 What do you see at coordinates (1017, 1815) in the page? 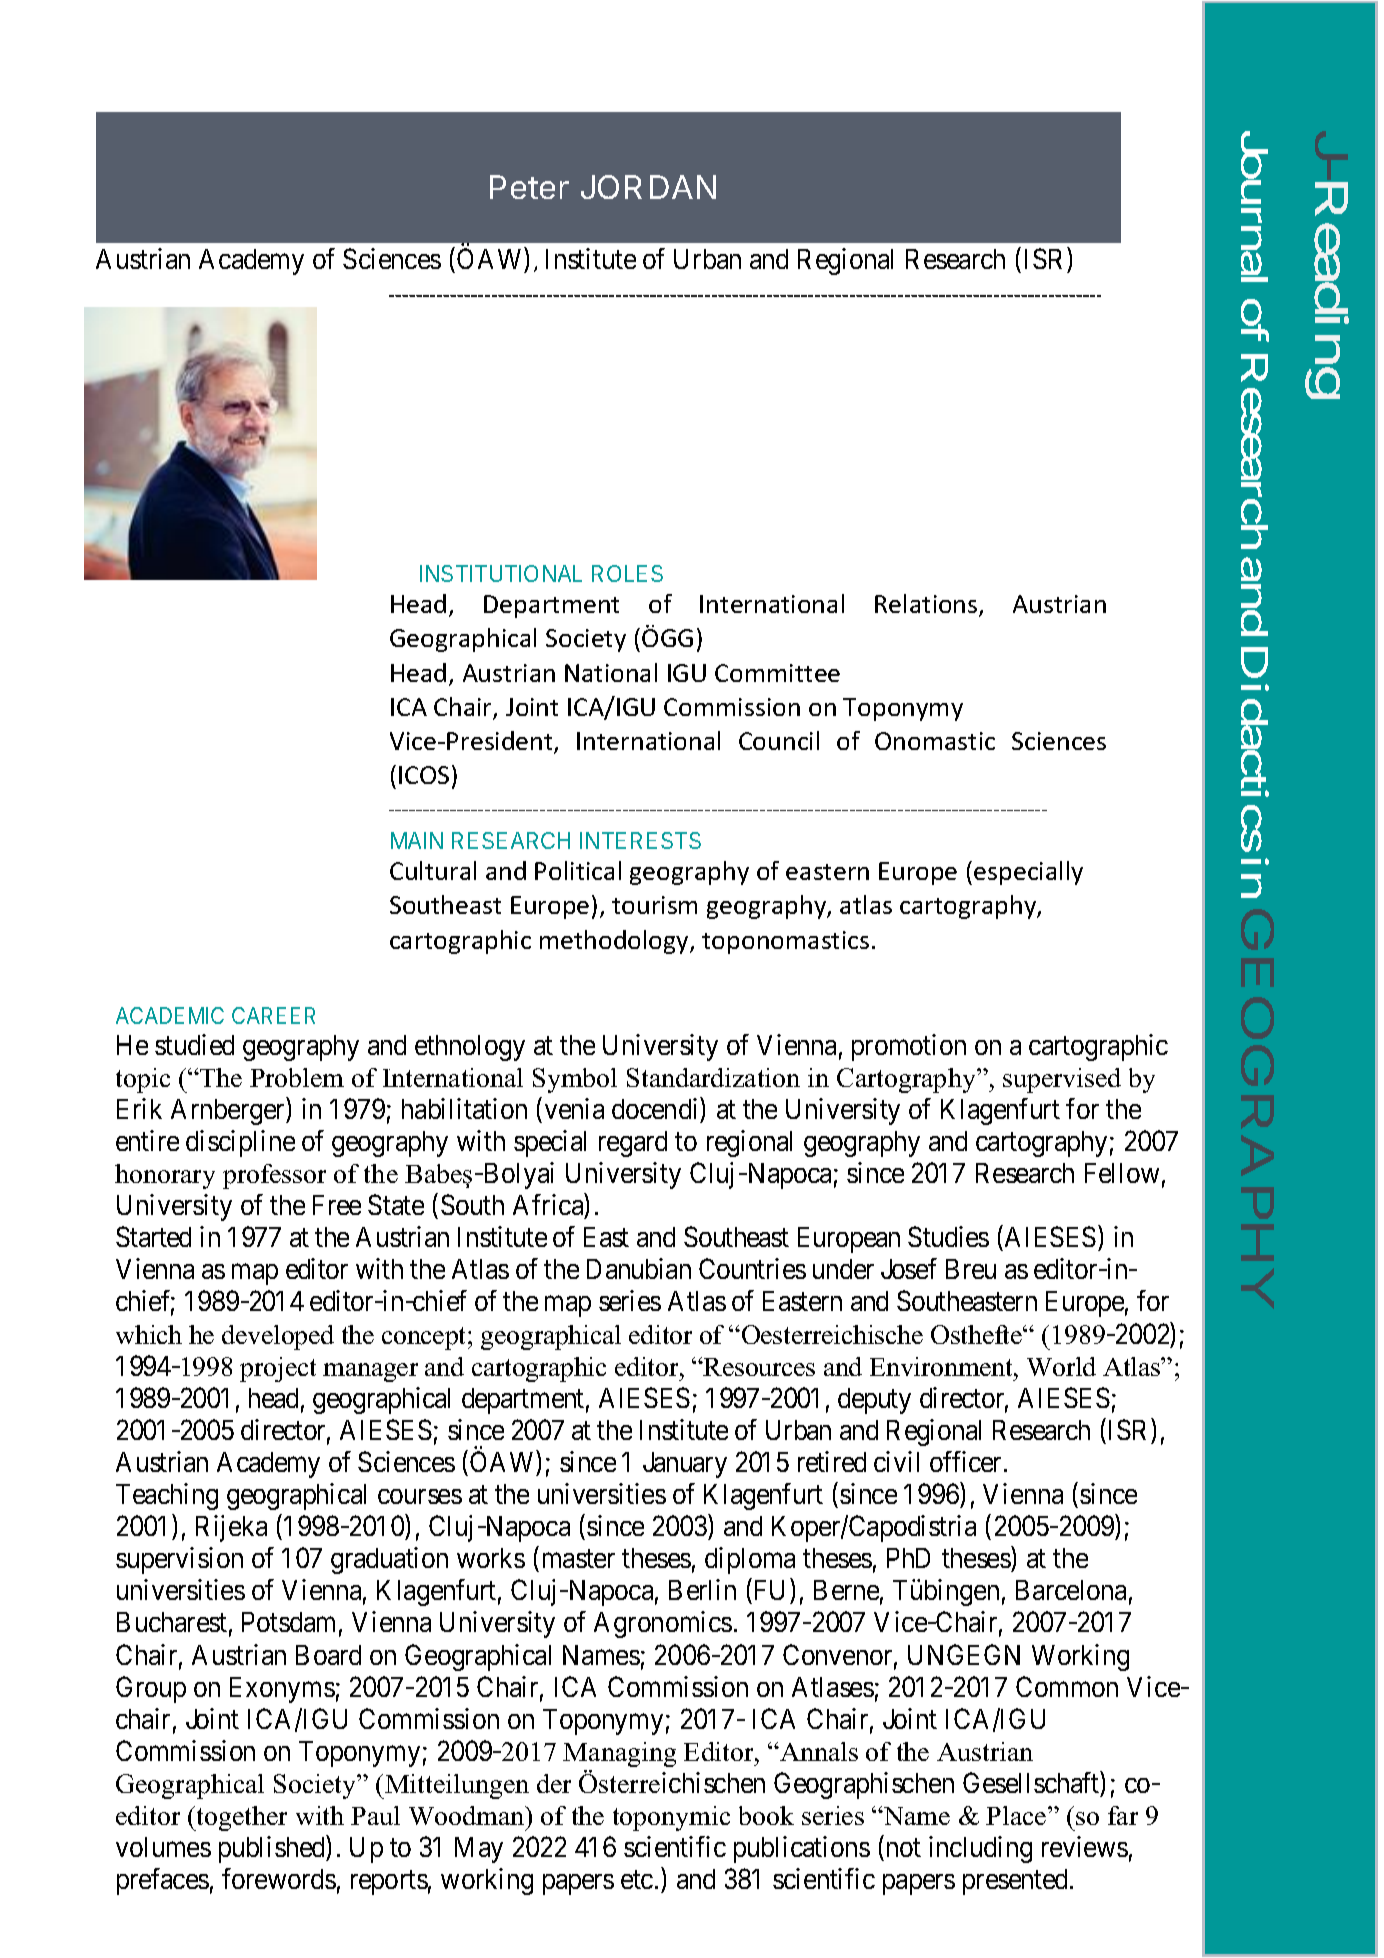
I see `Place` at bounding box center [1017, 1815].
